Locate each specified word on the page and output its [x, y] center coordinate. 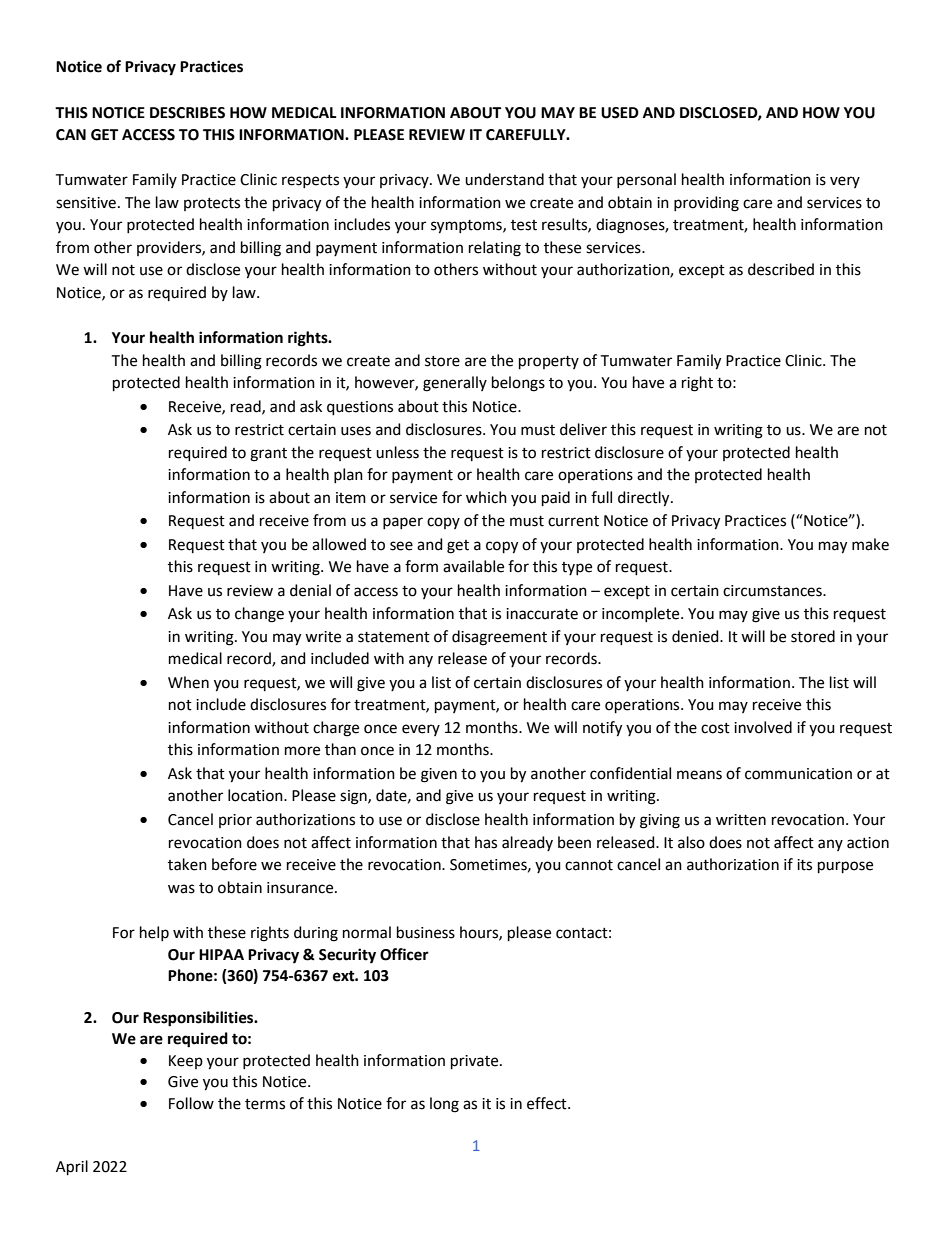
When [188, 682]
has [486, 842]
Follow [191, 1103]
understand [504, 179]
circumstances [773, 591]
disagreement [499, 638]
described [781, 269]
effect [548, 1103]
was [181, 889]
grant [268, 455]
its [804, 865]
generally [455, 384]
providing [706, 204]
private [476, 1062]
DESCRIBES [187, 113]
